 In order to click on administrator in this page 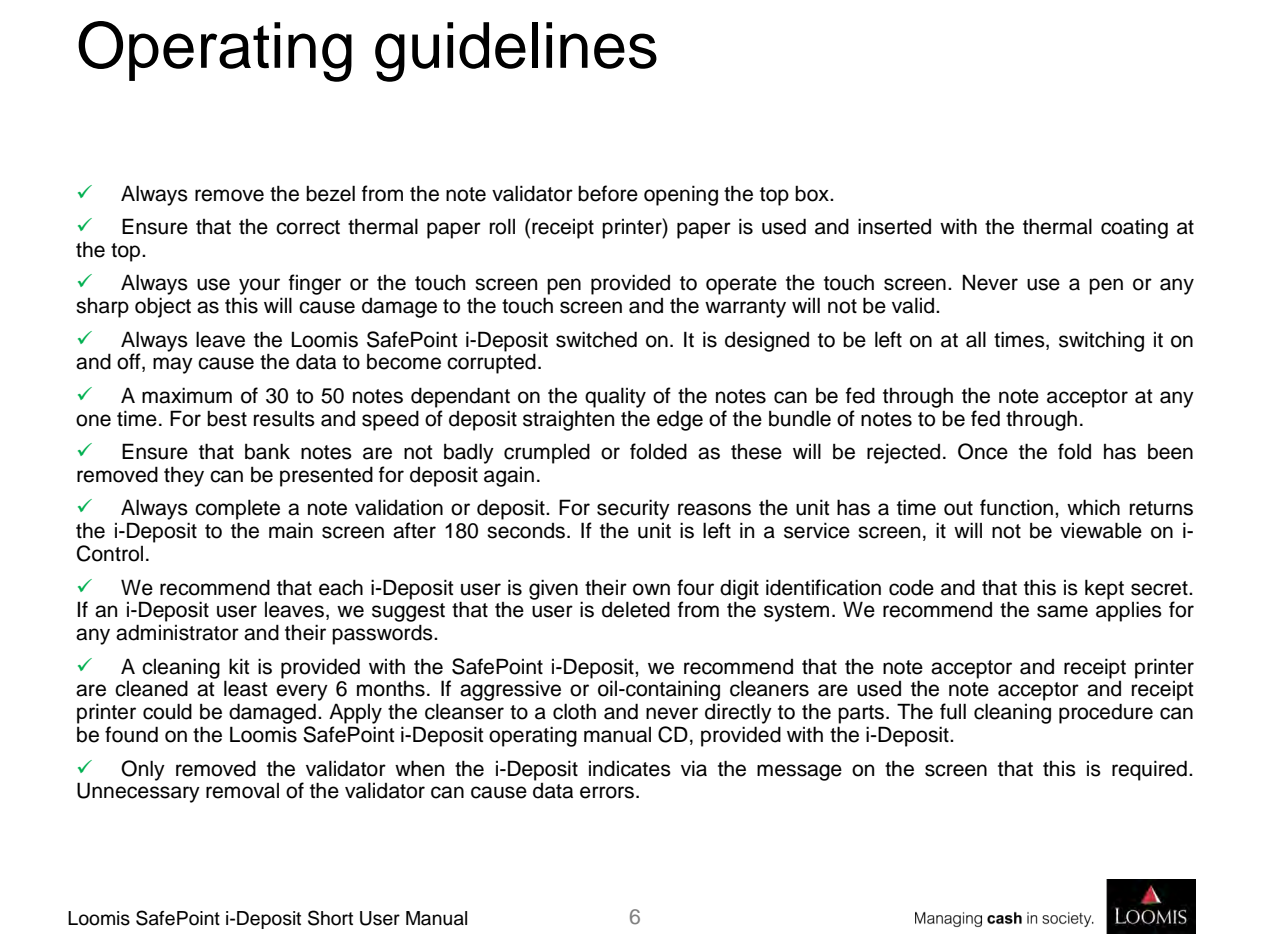, I will do `click(177, 632)`.
